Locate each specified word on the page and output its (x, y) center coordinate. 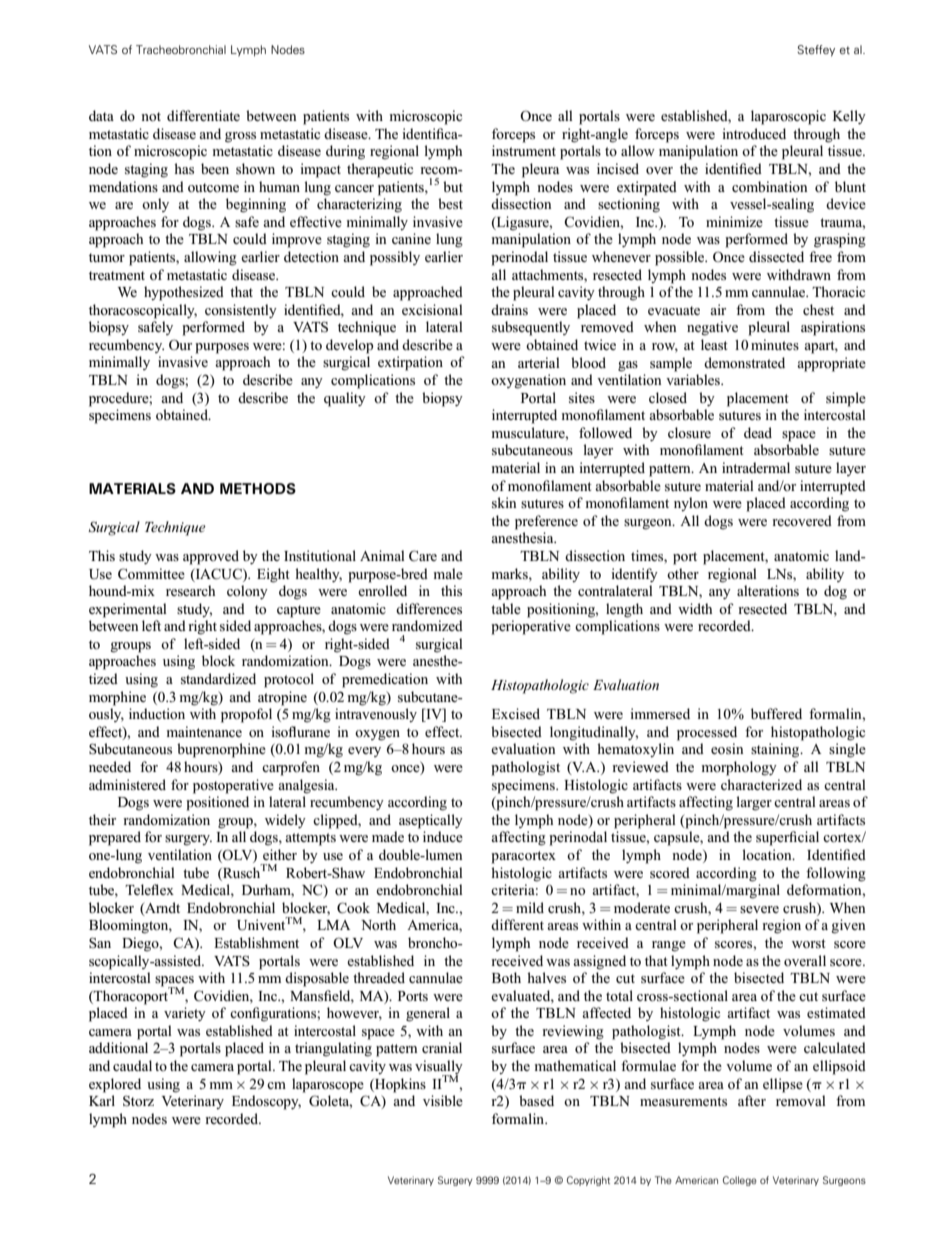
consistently (241, 311)
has (184, 168)
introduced (754, 133)
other (683, 573)
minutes (775, 344)
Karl (102, 1100)
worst (809, 943)
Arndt (161, 908)
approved (211, 557)
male (448, 573)
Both (506, 977)
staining (776, 750)
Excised (516, 713)
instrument (524, 150)
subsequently (531, 328)
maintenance (204, 731)
